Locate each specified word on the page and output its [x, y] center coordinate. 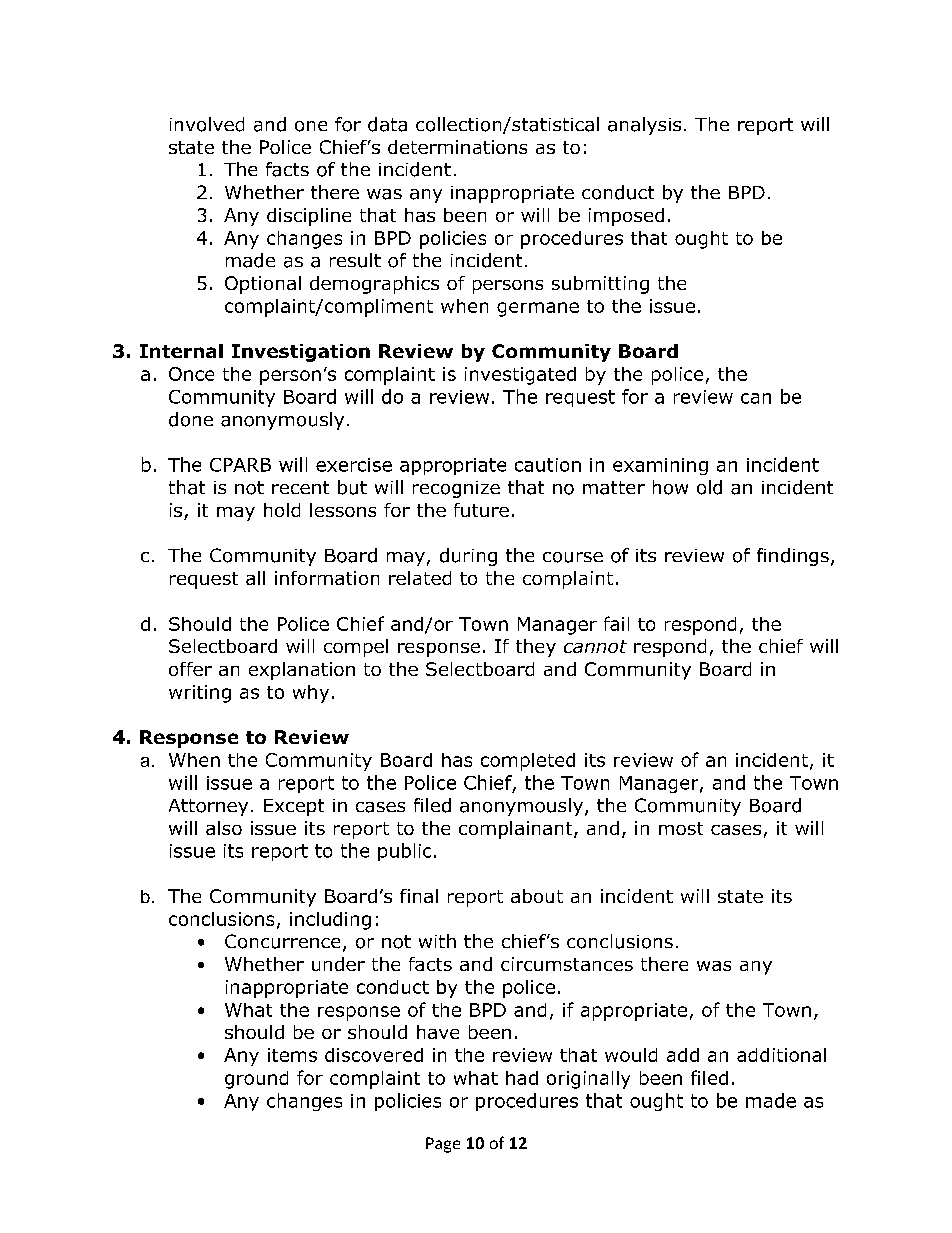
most [681, 828]
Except [294, 807]
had [522, 1078]
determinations [457, 147]
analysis [644, 126]
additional [781, 1055]
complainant [517, 830]
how [670, 487]
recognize [456, 489]
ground [256, 1080]
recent [300, 487]
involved [207, 124]
